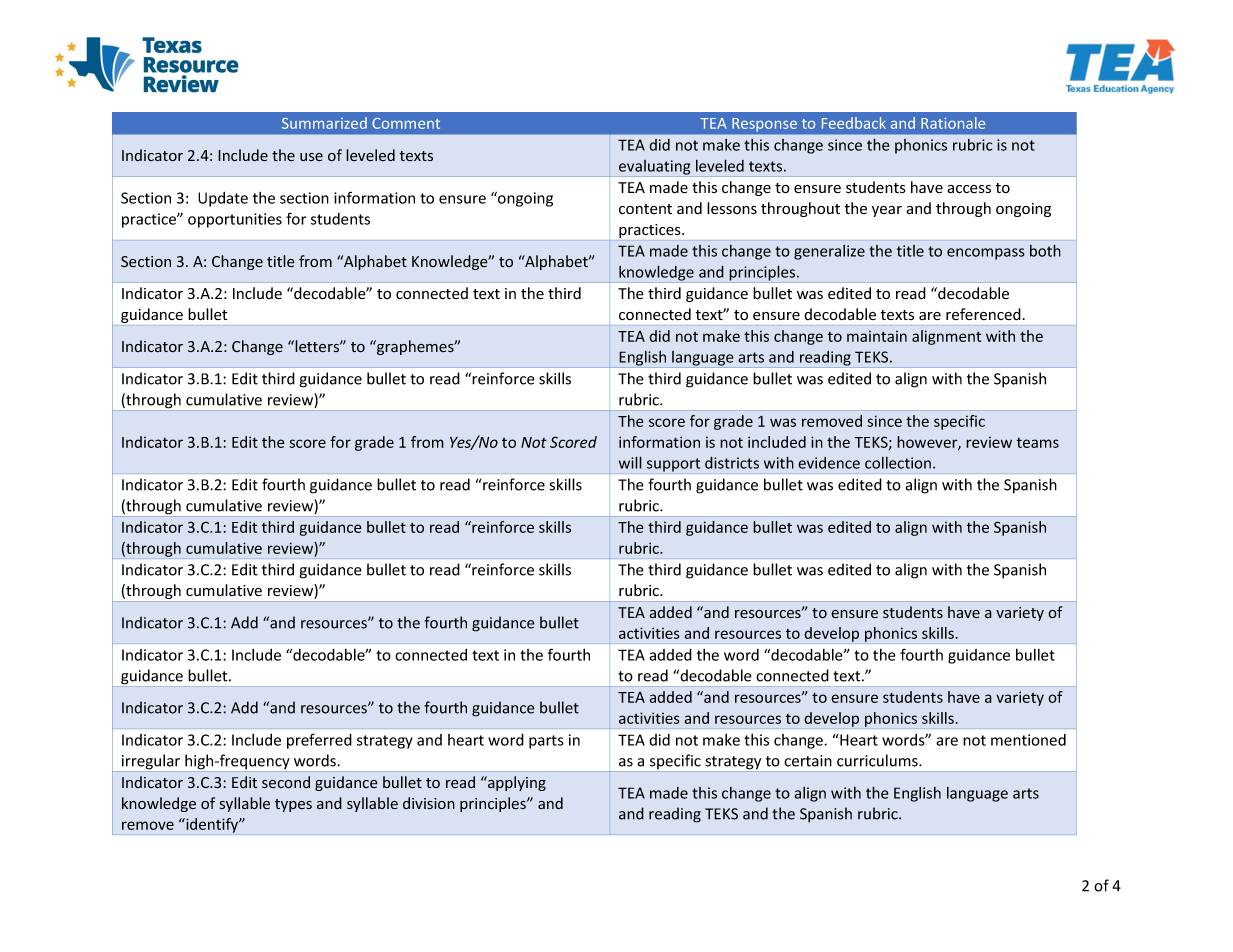 The height and width of the image is (952, 1233). What do you see at coordinates (808, 761) in the image?
I see `certain` at bounding box center [808, 761].
